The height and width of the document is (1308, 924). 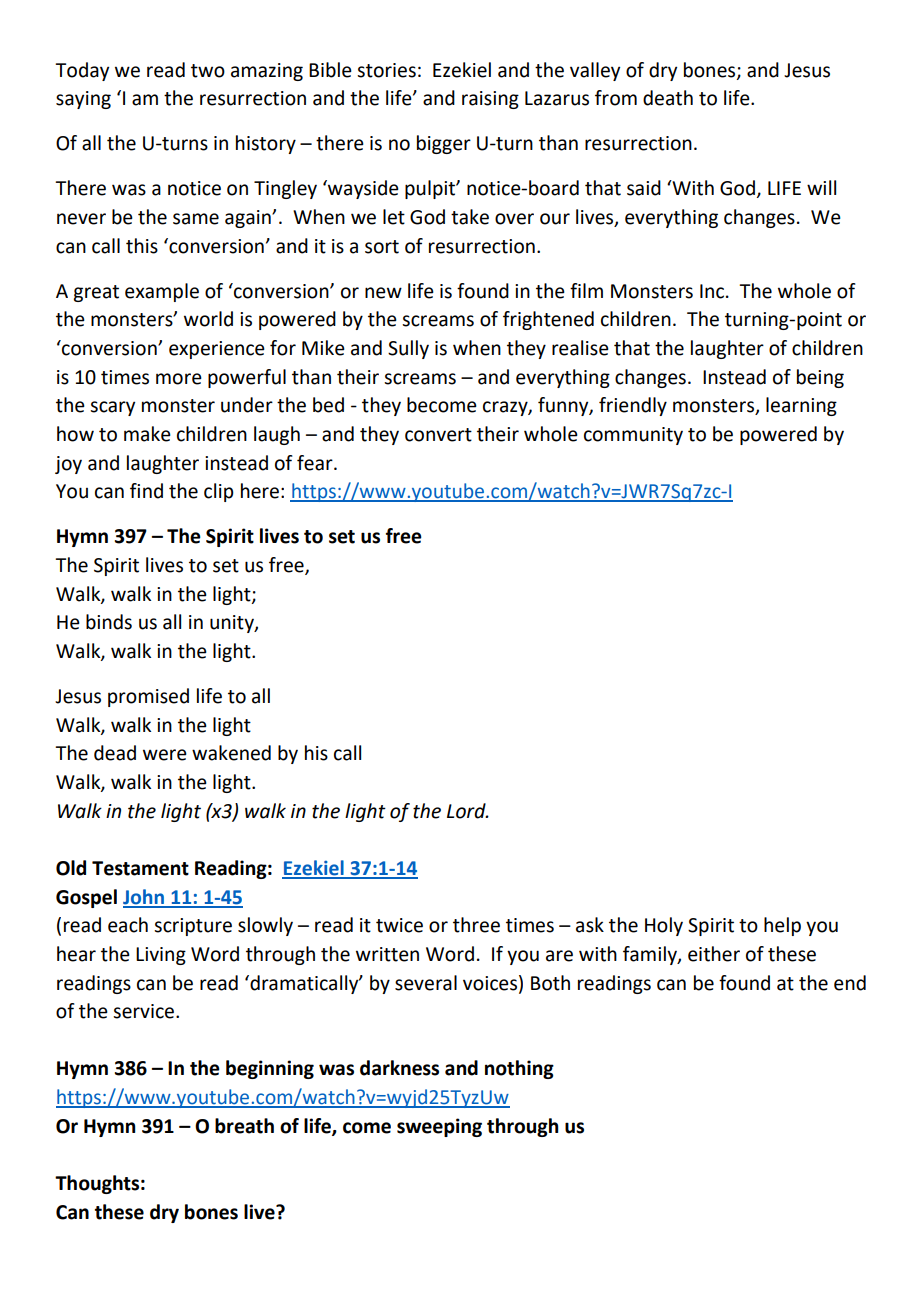 I want to click on example, so click(x=162, y=292).
